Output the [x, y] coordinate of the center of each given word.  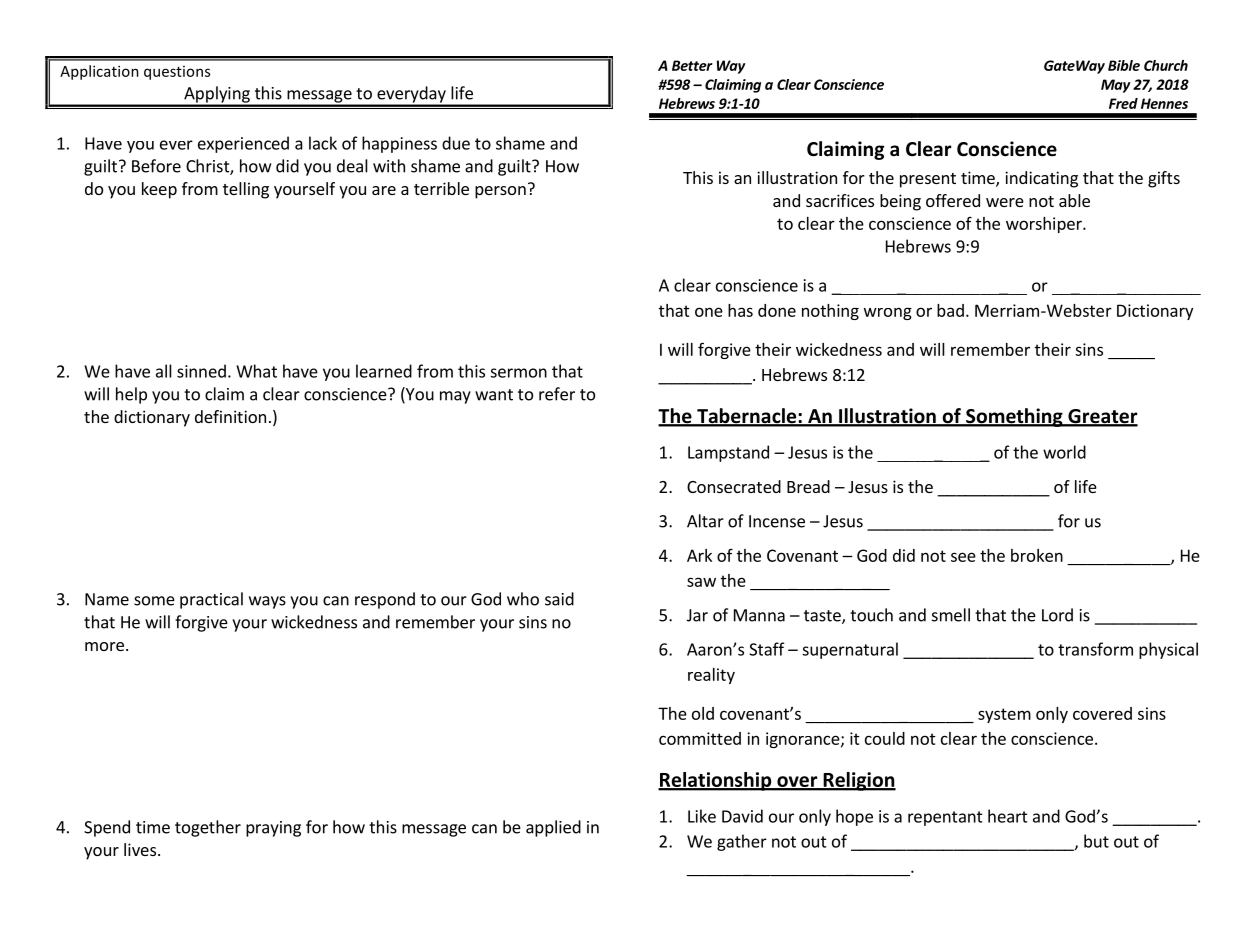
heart [1008, 816]
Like [702, 816]
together [208, 828]
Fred [1123, 103]
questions [177, 73]
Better [692, 65]
